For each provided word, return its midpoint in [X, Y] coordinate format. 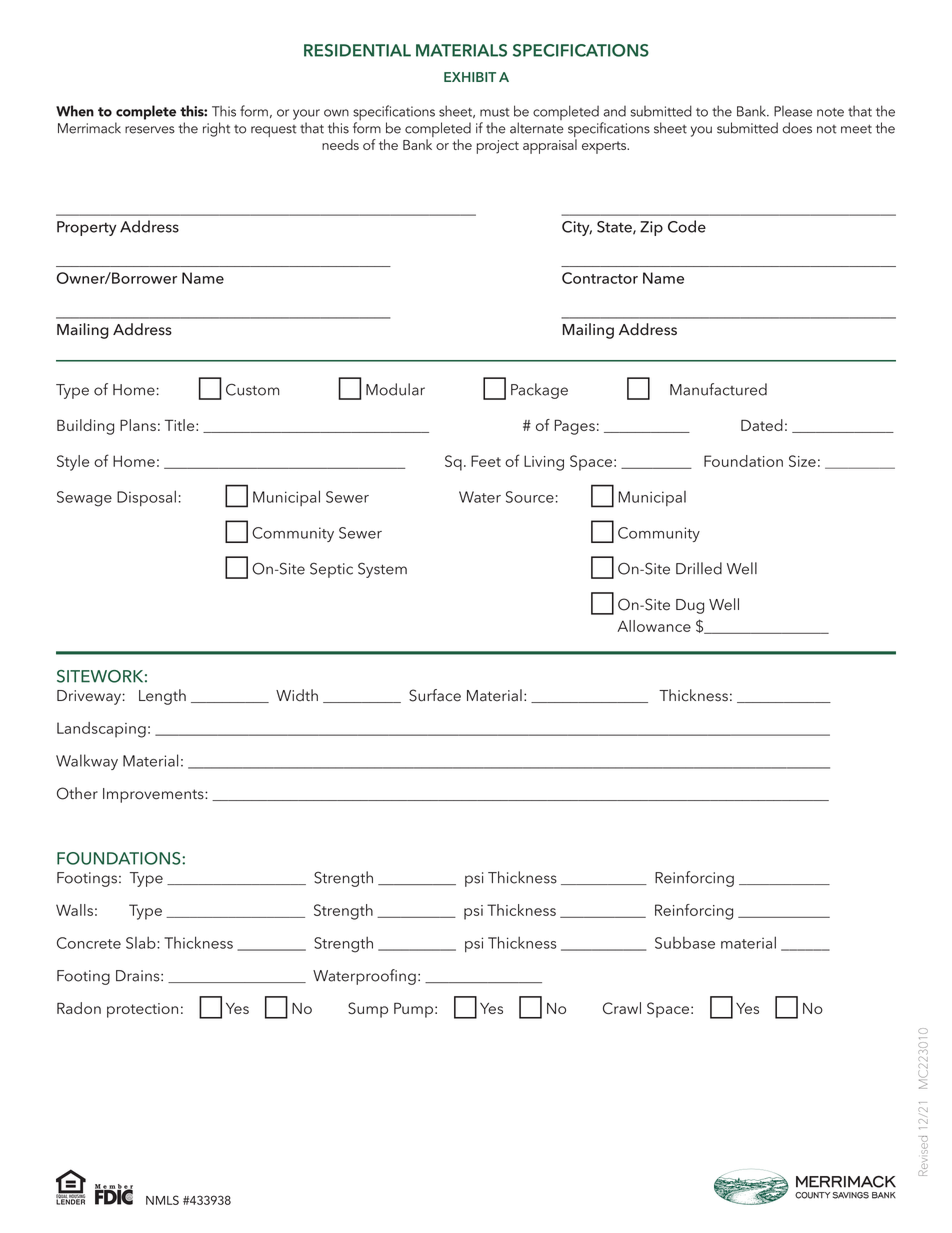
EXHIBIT [470, 77]
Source [530, 497]
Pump [413, 1010]
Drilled [699, 568]
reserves [150, 130]
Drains [139, 976]
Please [793, 111]
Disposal [146, 498]
